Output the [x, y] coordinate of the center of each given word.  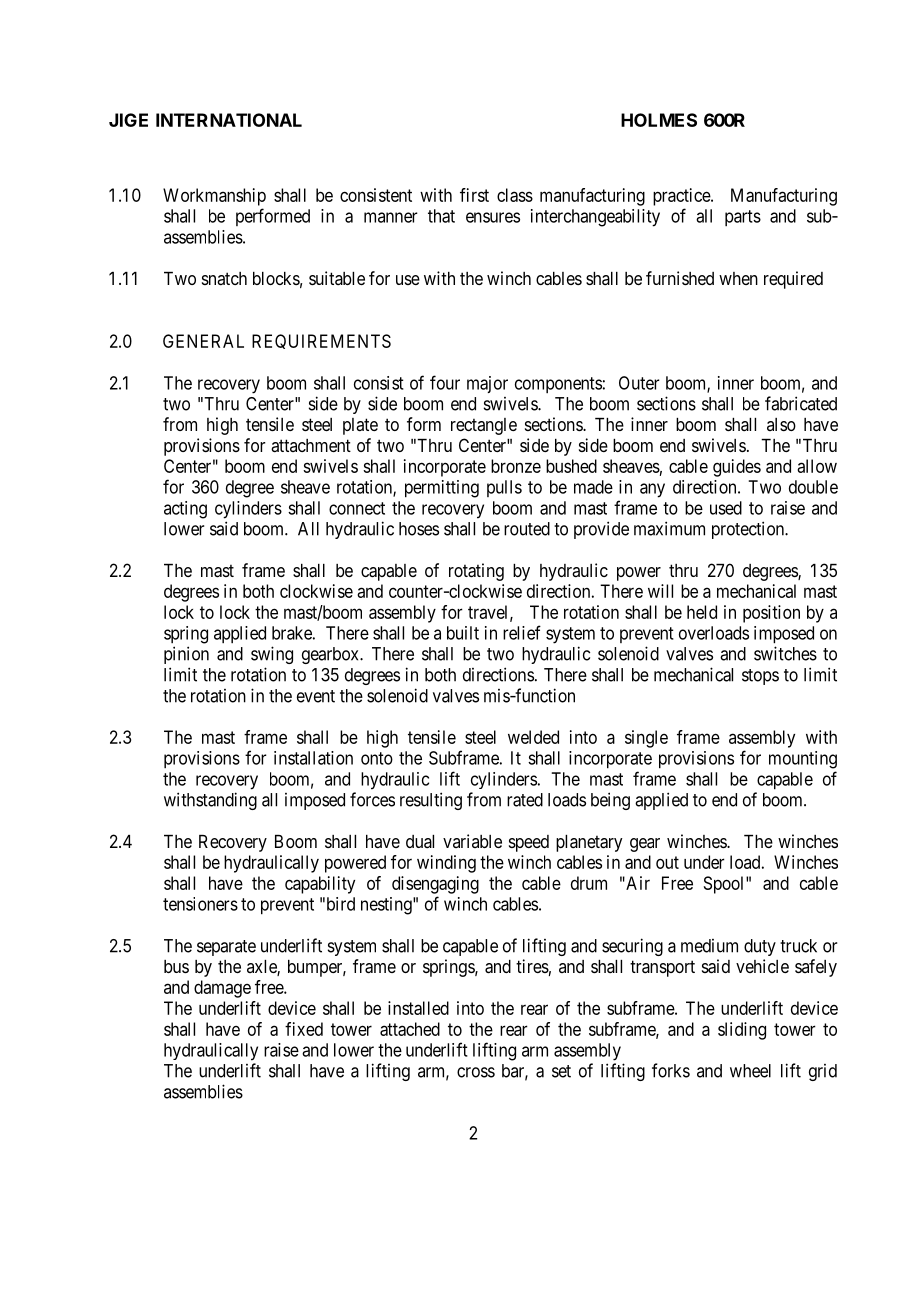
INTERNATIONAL [229, 120]
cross [476, 1072]
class [515, 195]
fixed [304, 1029]
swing [272, 655]
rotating [476, 572]
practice [682, 197]
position [771, 614]
